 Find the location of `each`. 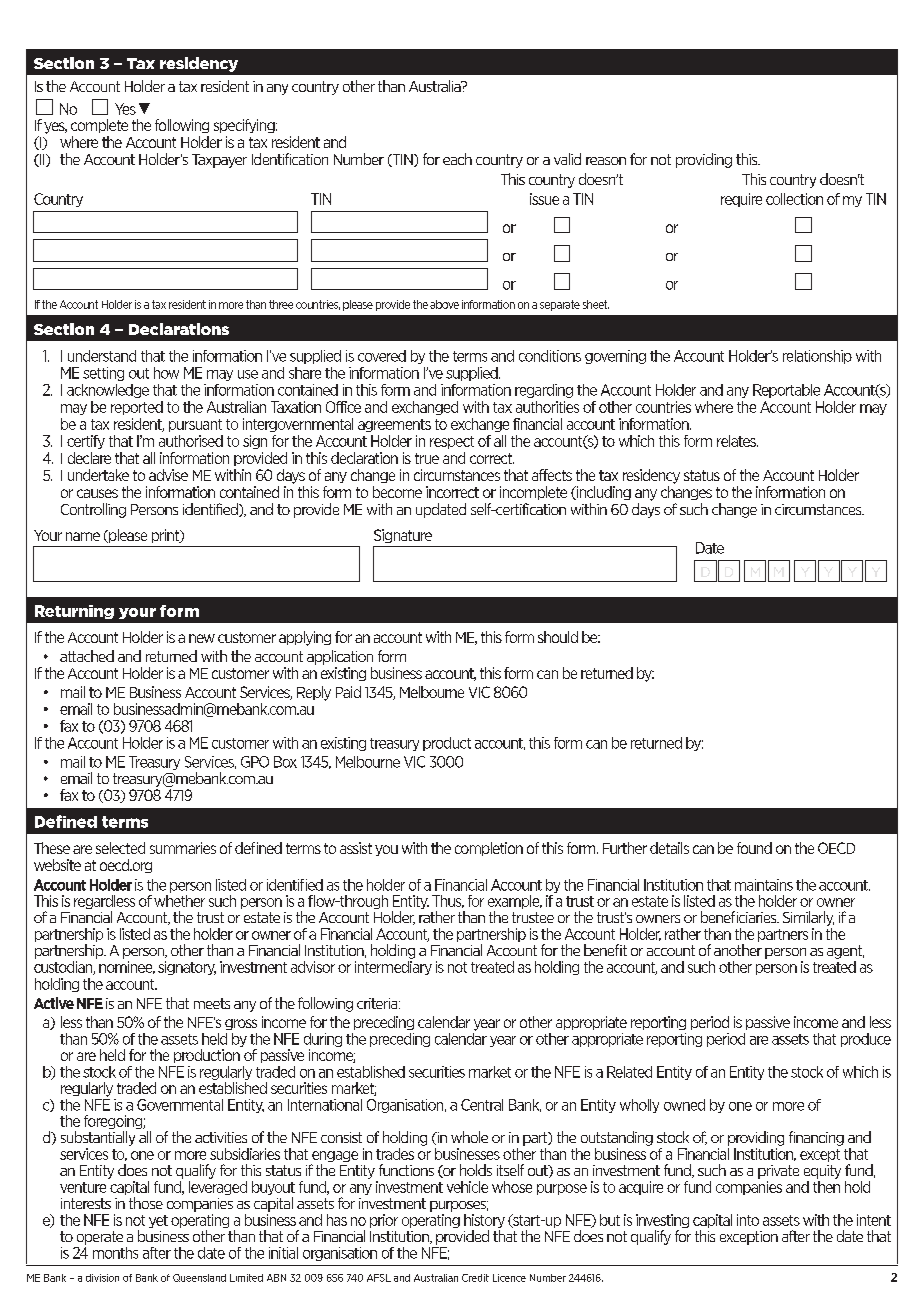

each is located at coordinates (457, 159).
